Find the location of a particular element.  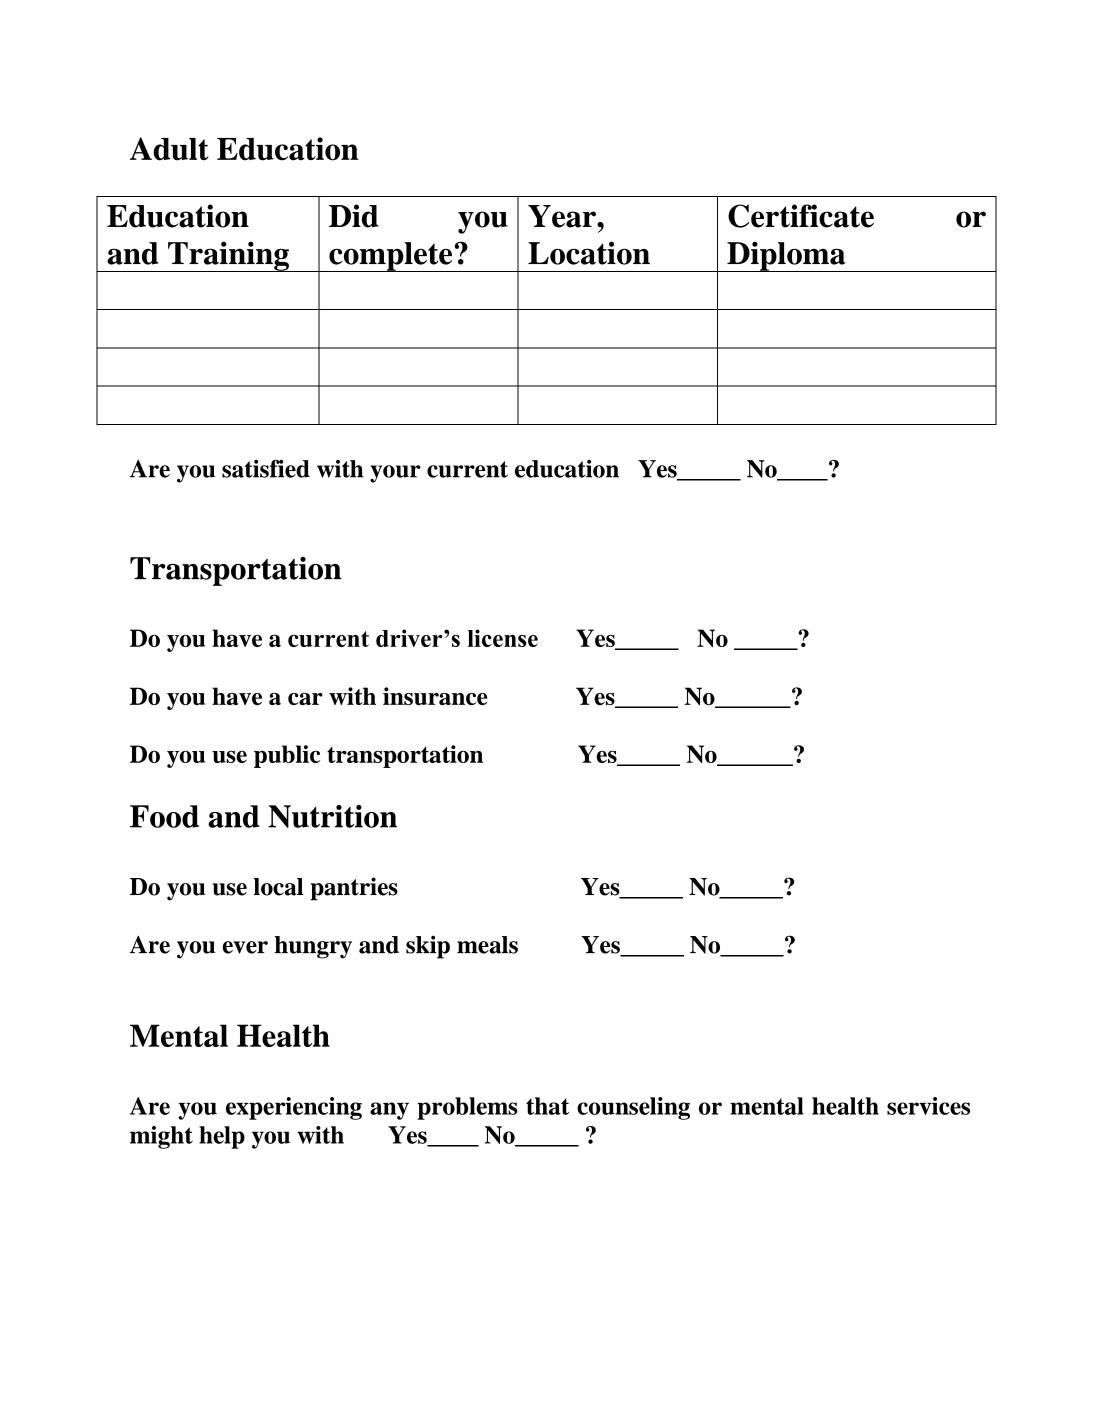

satisfied is located at coordinates (266, 468).
